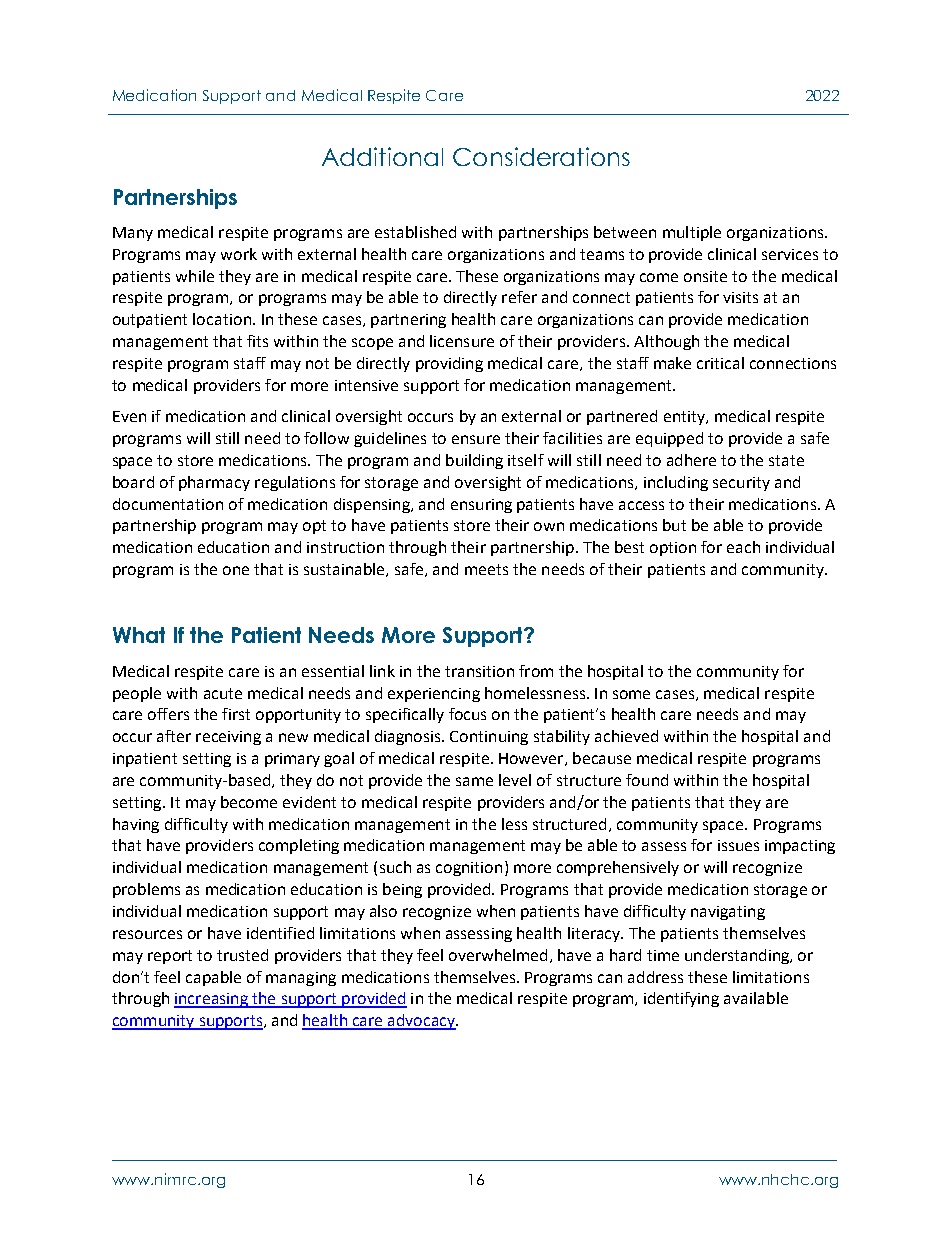  What do you see at coordinates (486, 569) in the document?
I see `meets` at bounding box center [486, 569].
